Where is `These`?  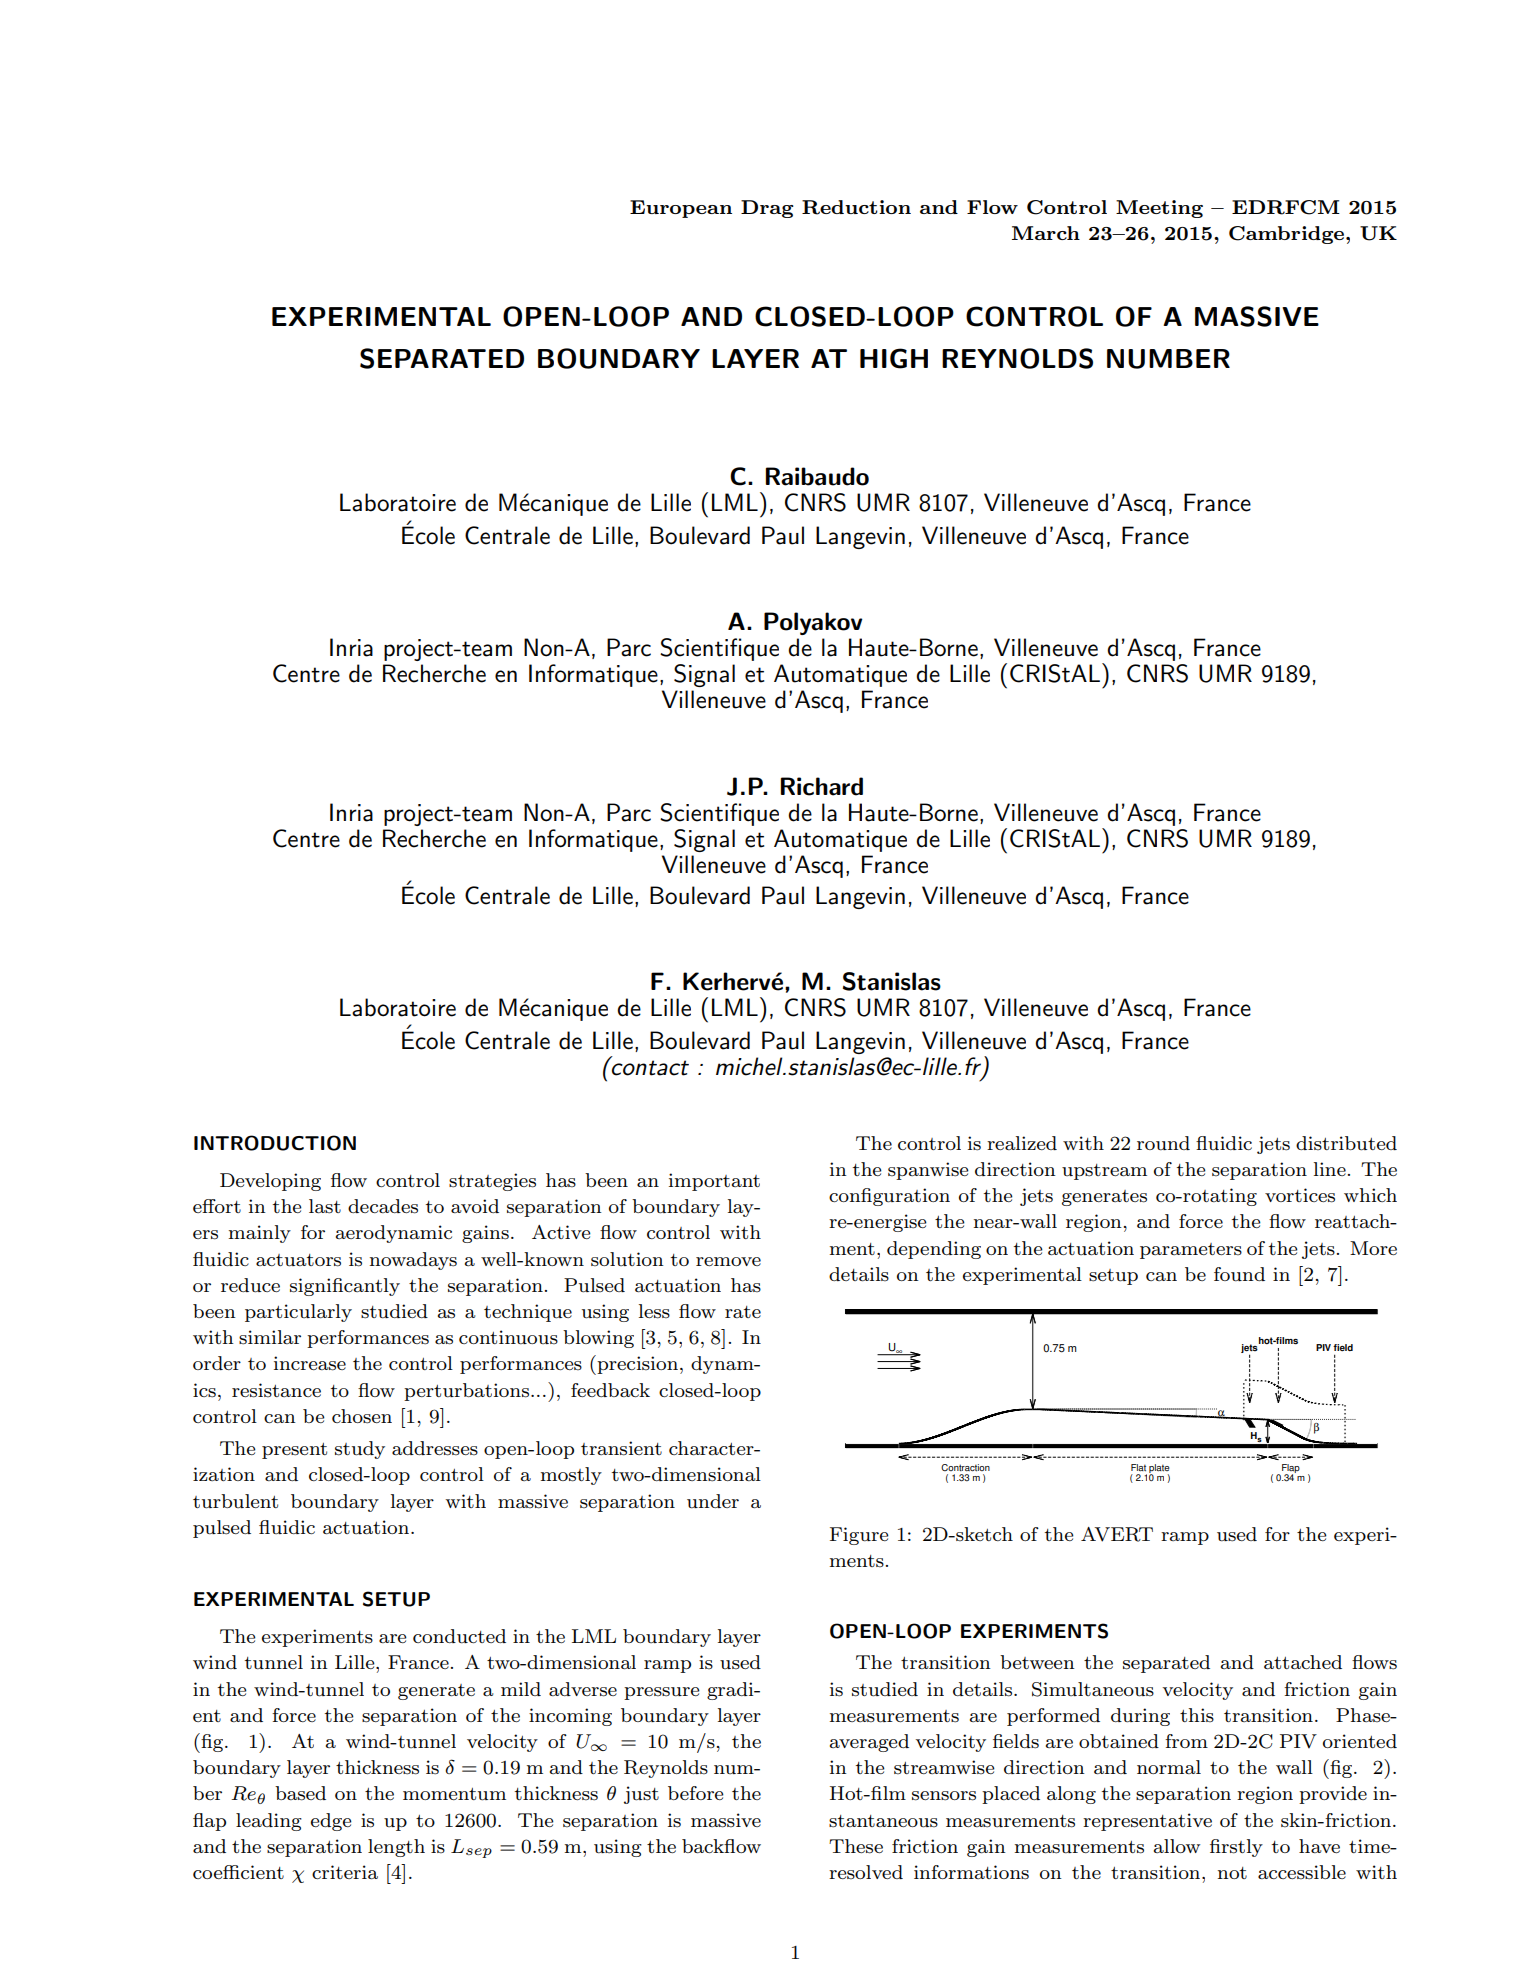
These is located at coordinates (856, 1846).
